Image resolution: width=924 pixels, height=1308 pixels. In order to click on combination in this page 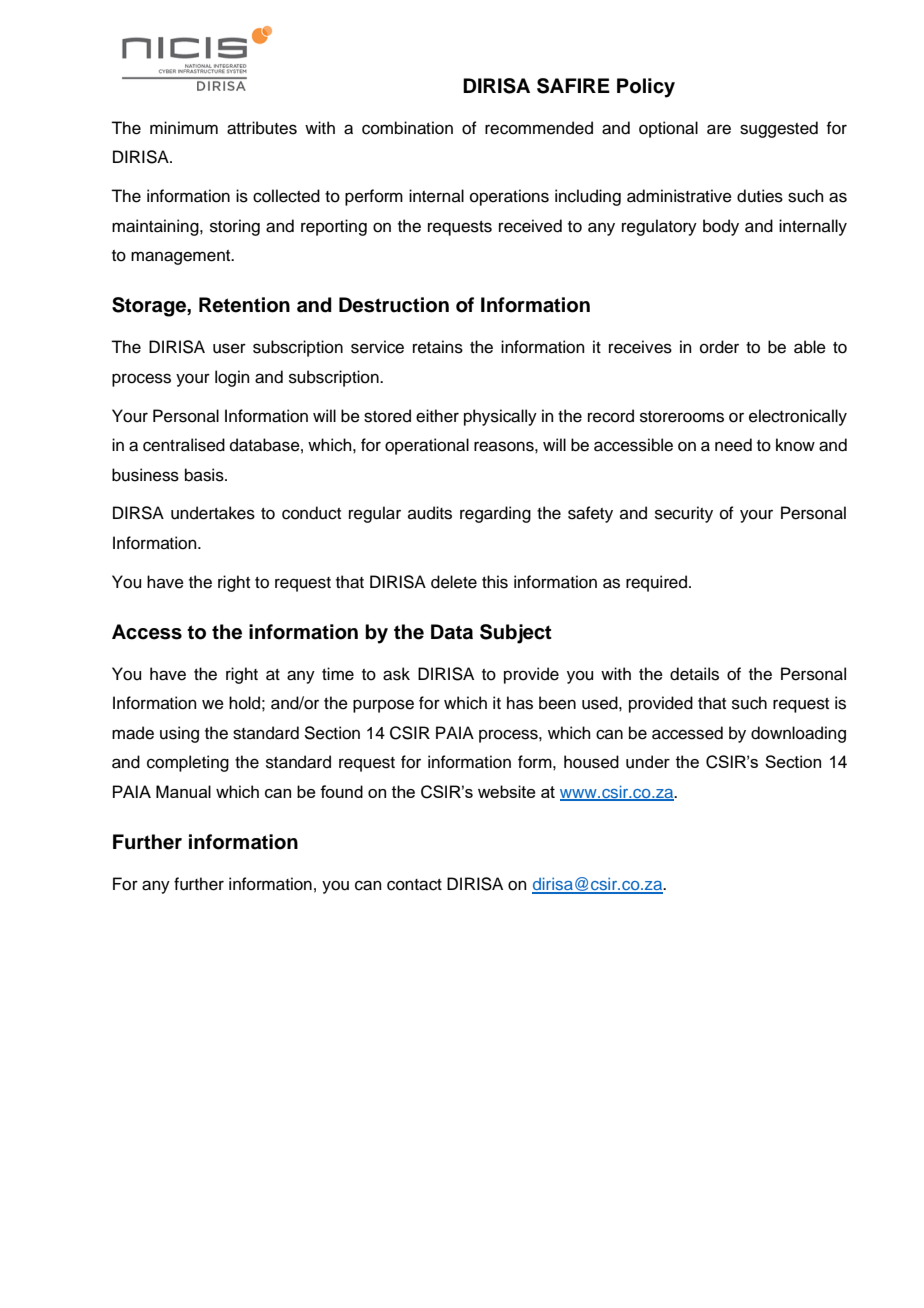, I will do `click(407, 128)`.
